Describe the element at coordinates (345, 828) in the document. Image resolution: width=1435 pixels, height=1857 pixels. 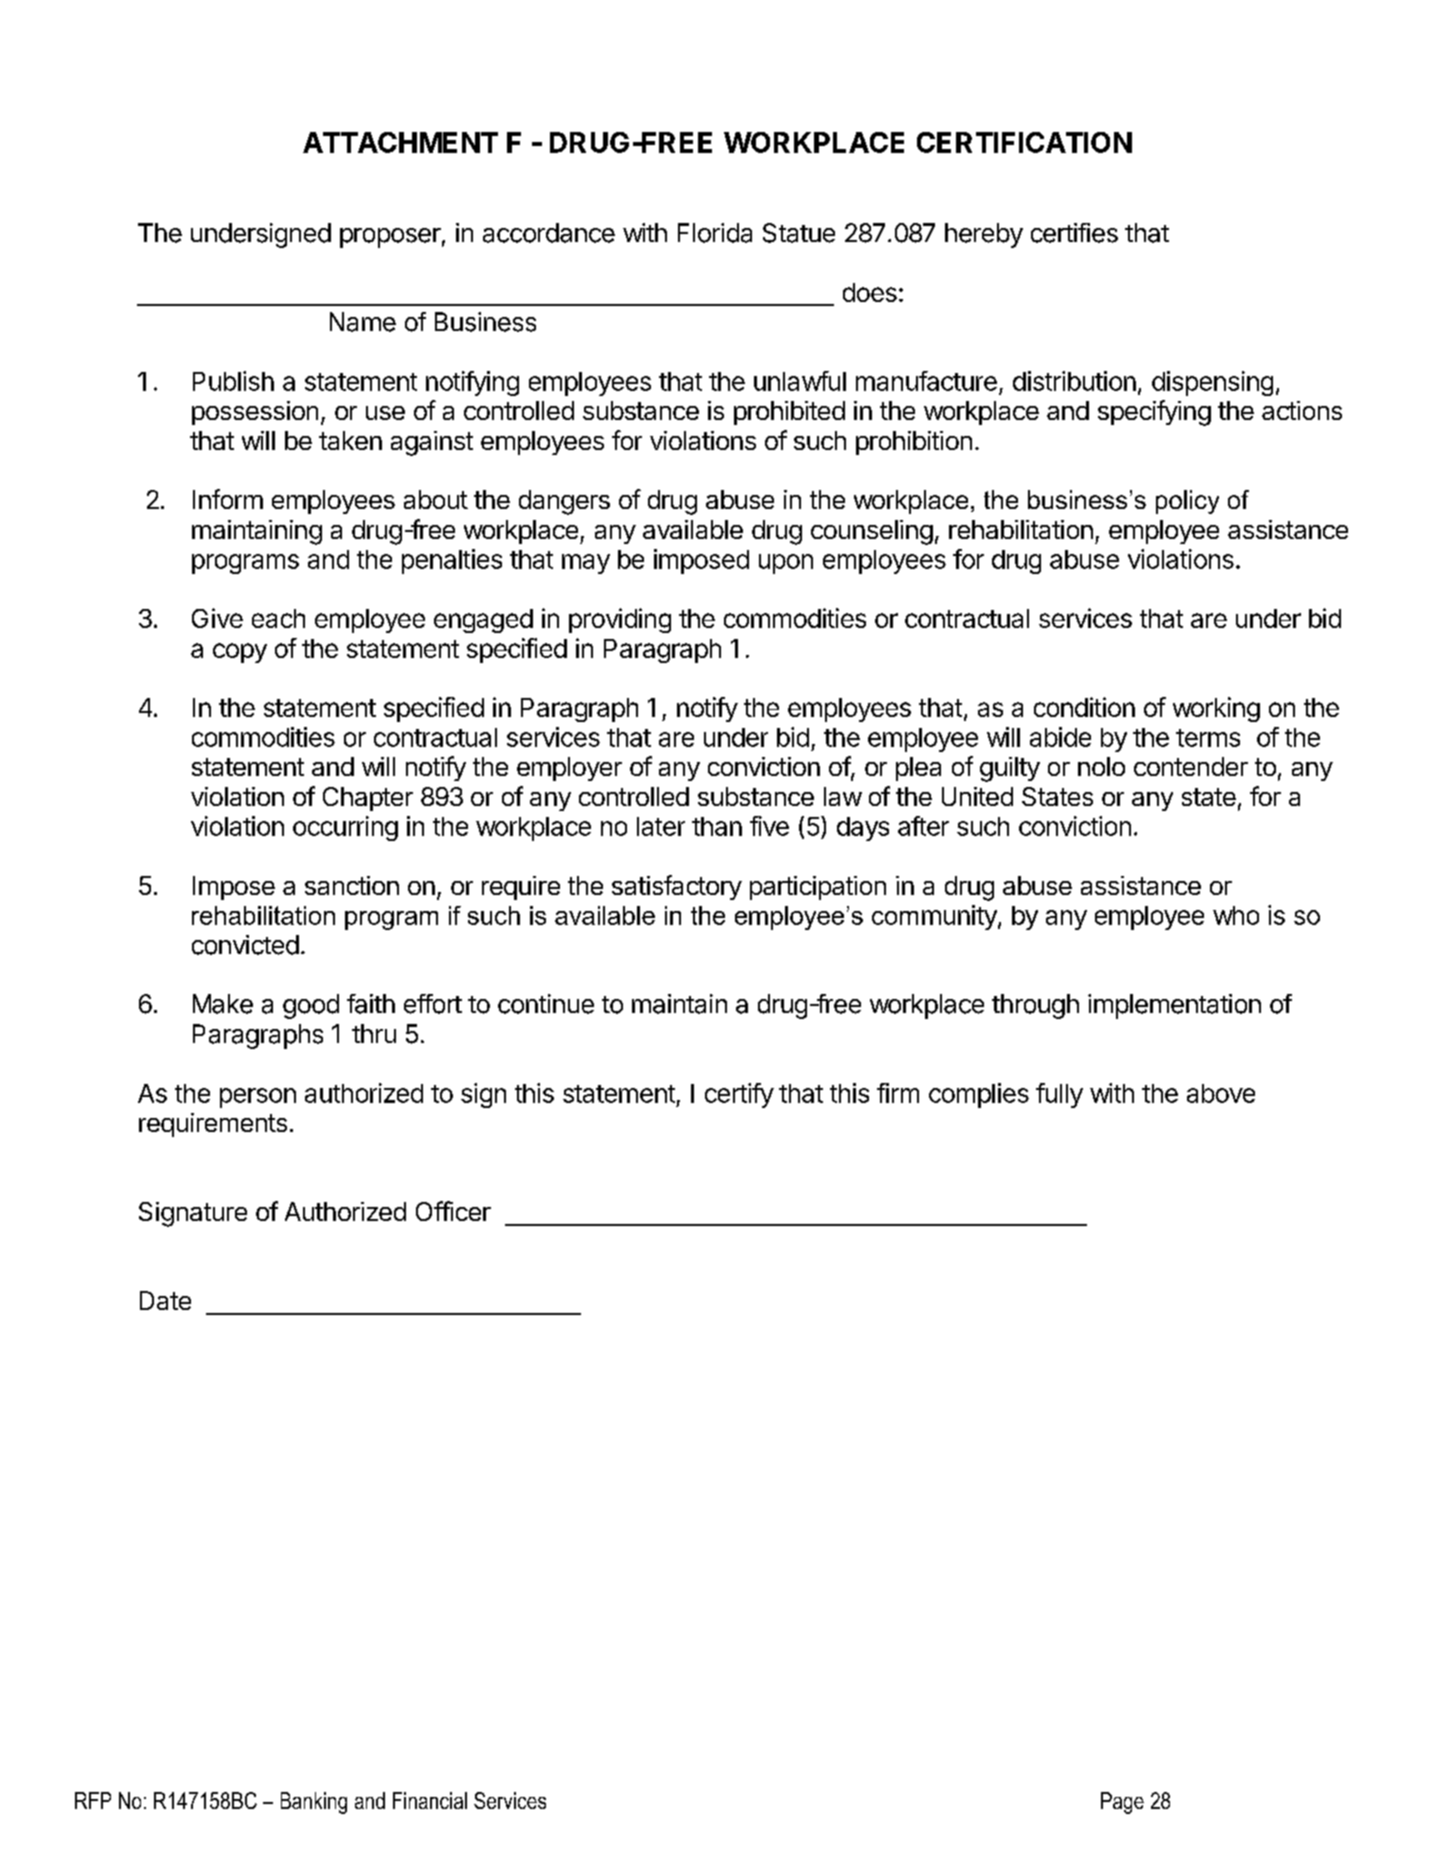
I see `occurring` at that location.
